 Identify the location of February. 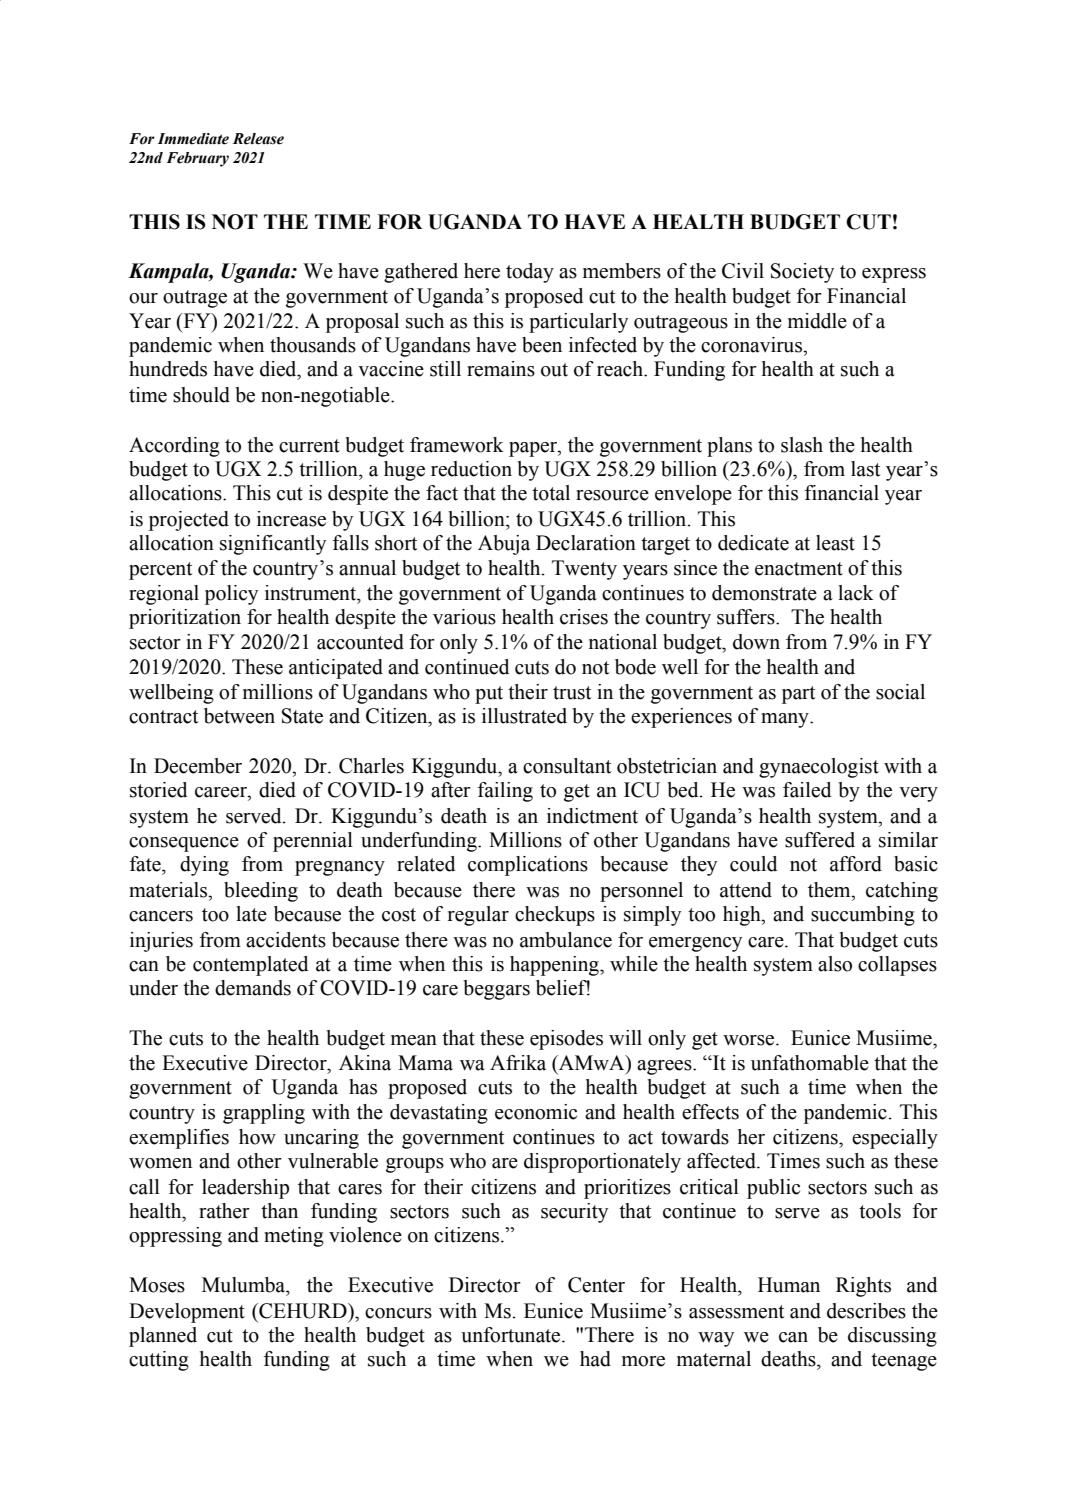
(197, 159).
